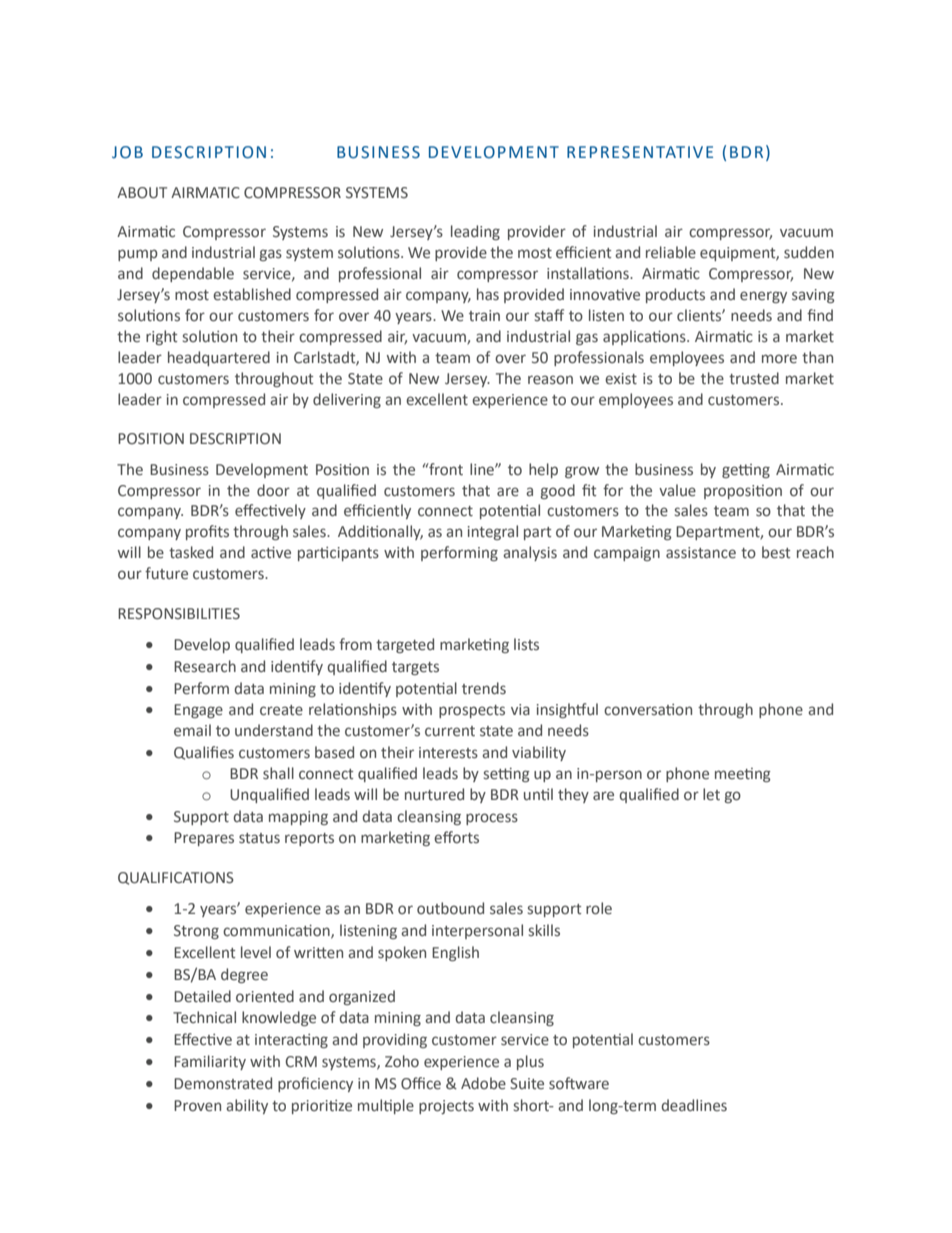 The width and height of the image is (952, 1233). I want to click on RESPONSIBILITIES, so click(179, 614).
